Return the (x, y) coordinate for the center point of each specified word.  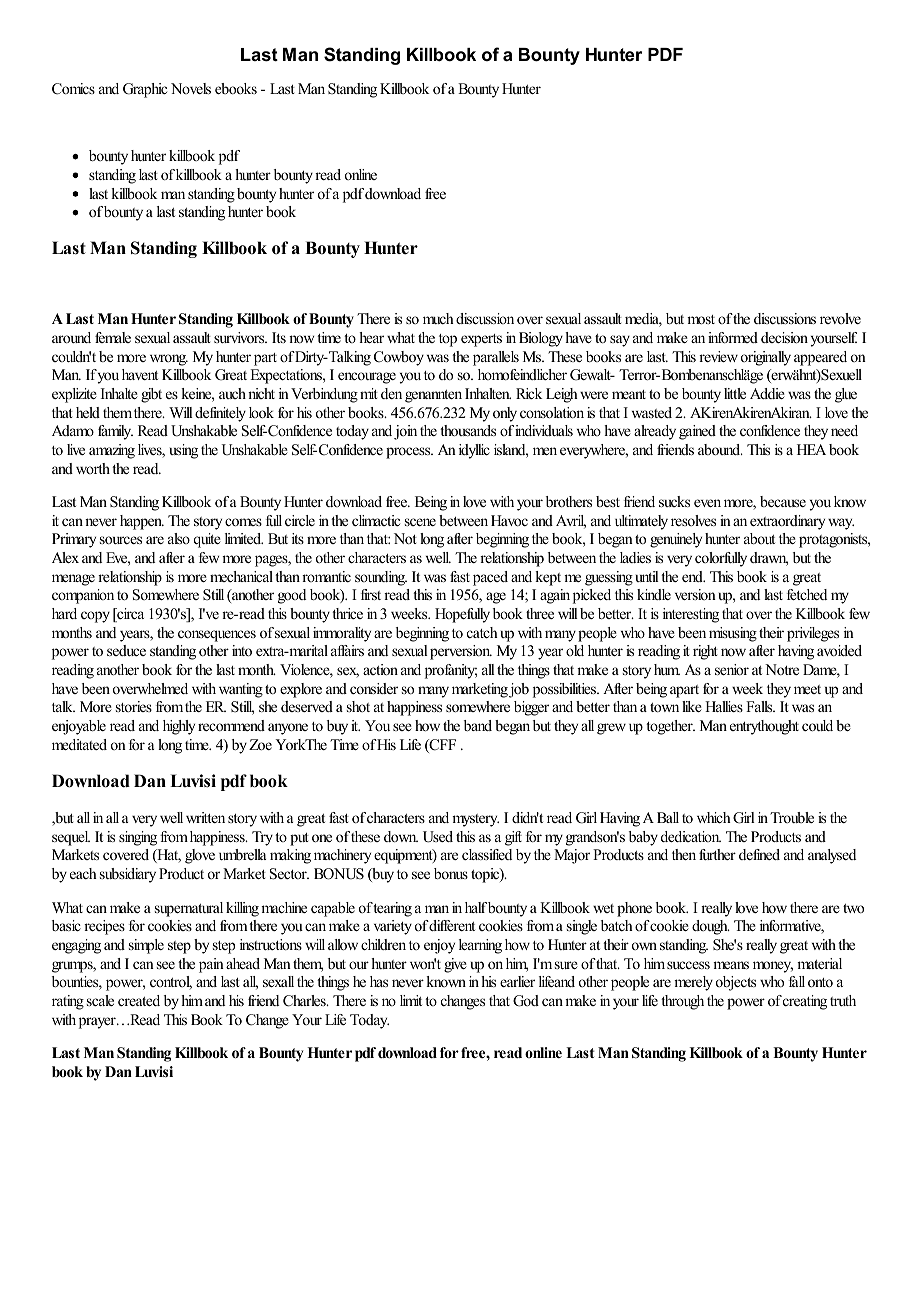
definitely (220, 414)
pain (211, 965)
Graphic (145, 90)
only (505, 414)
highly (179, 727)
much (438, 318)
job (518, 690)
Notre (782, 669)
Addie (767, 393)
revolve (840, 318)
